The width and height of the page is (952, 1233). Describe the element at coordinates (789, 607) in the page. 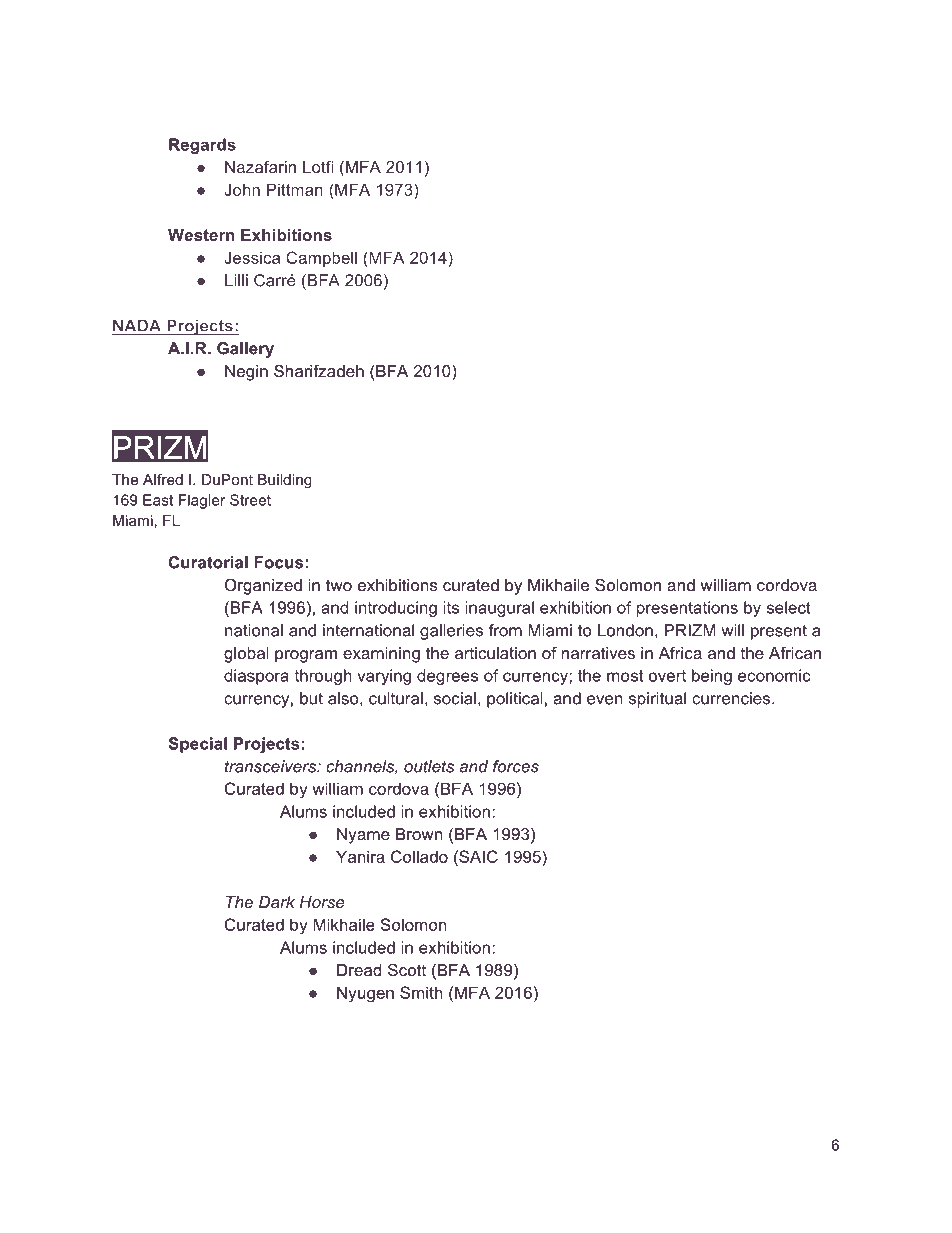

I see `select` at that location.
